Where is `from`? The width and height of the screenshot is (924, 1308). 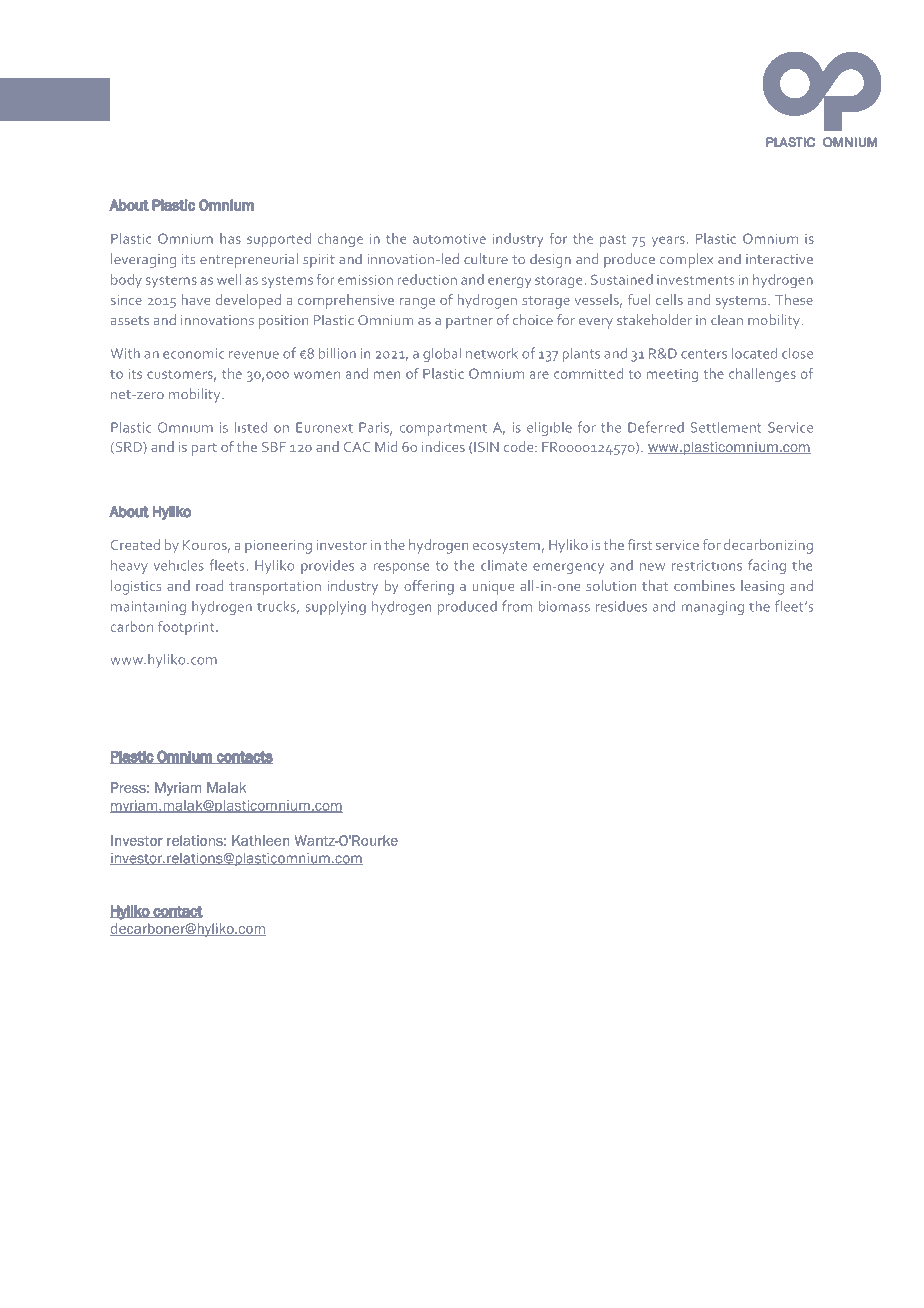 from is located at coordinates (517, 606).
